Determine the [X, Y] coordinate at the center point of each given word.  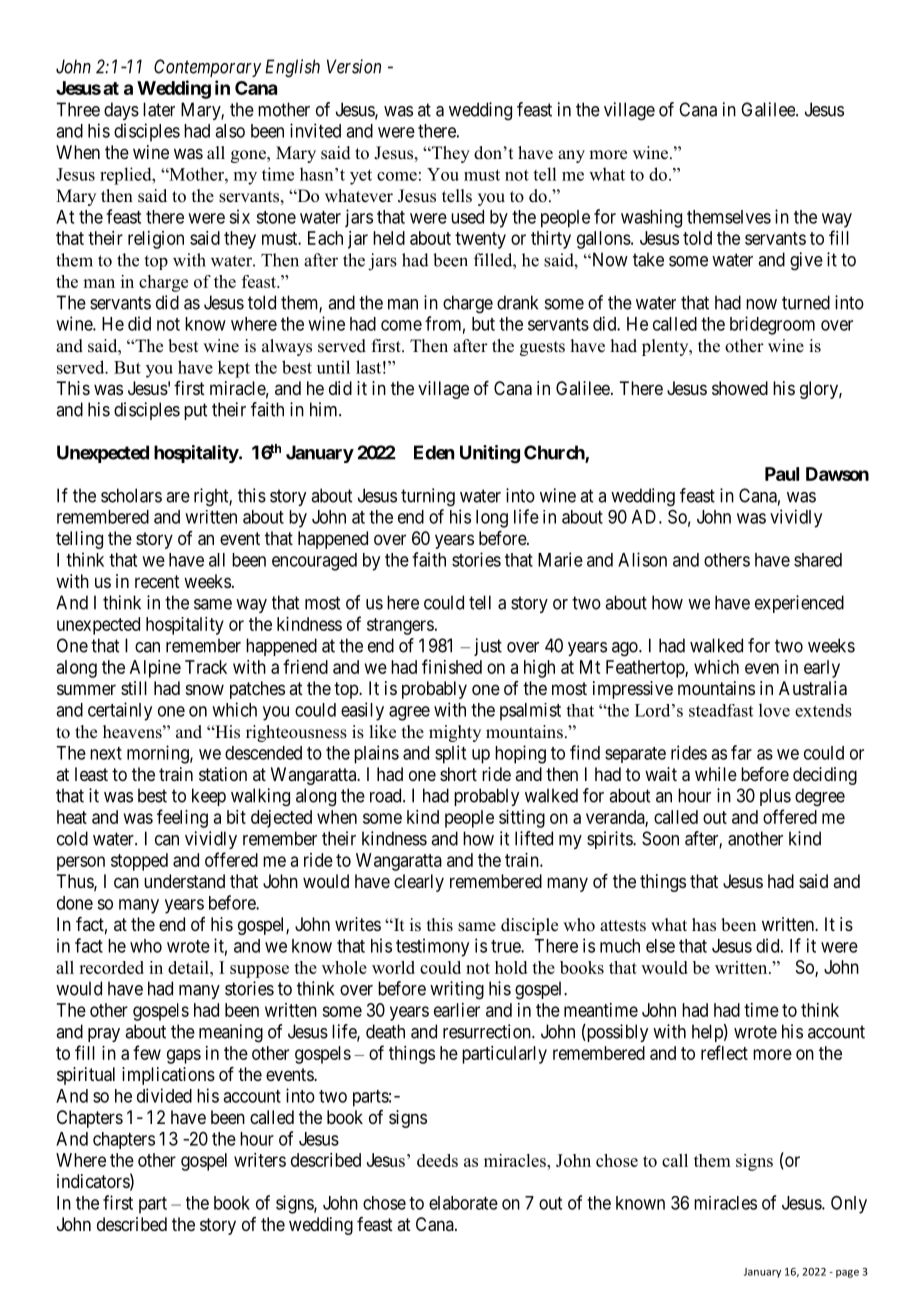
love [774, 710]
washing [651, 218]
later [159, 109]
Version [354, 66]
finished [452, 666]
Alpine [155, 669]
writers [260, 1160]
